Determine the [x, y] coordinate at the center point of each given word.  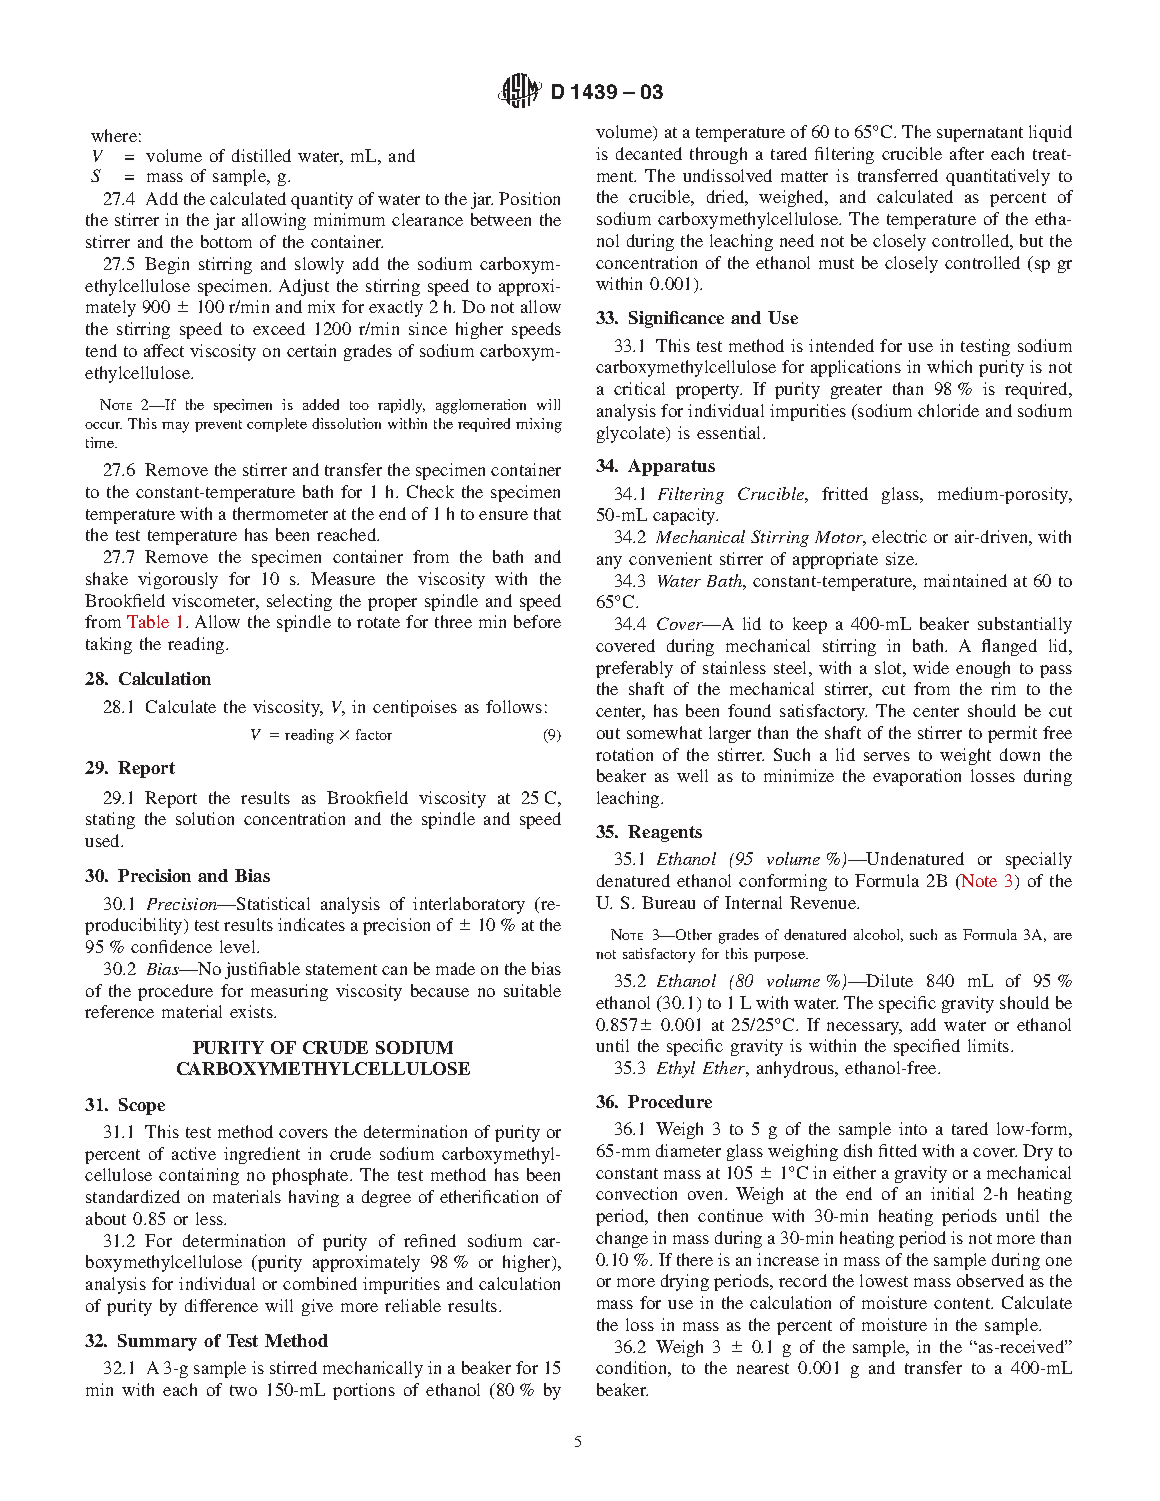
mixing [539, 425]
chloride [948, 410]
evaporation [917, 777]
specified [927, 1047]
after [967, 153]
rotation [624, 754]
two [243, 1390]
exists [252, 1011]
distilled [261, 155]
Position [529, 198]
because [440, 990]
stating [110, 820]
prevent [218, 426]
